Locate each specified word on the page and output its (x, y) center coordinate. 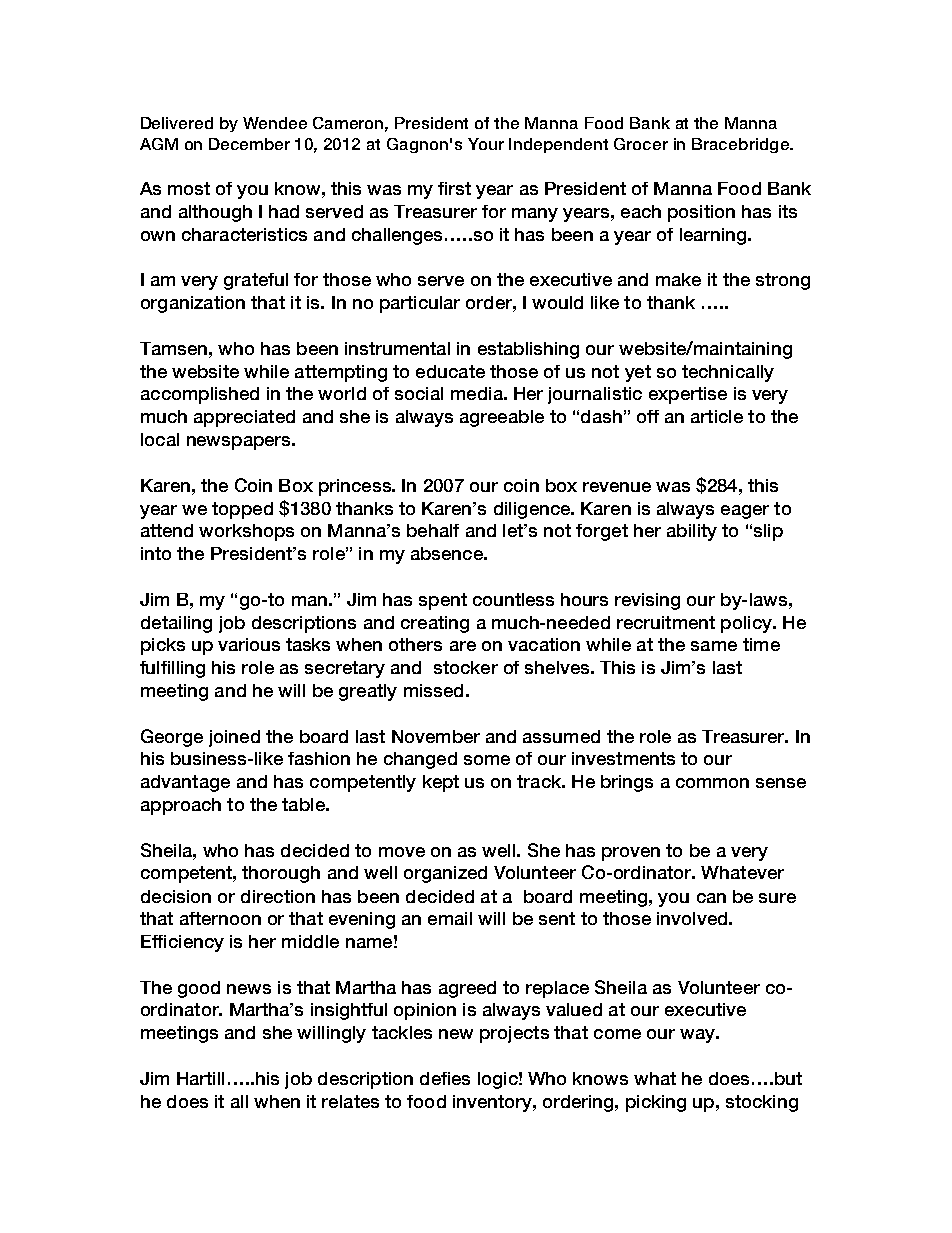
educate (450, 371)
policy (747, 624)
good (199, 989)
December (249, 144)
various (249, 644)
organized (445, 874)
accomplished (200, 395)
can (711, 898)
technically (728, 373)
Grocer (641, 144)
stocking (762, 1103)
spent (443, 601)
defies (445, 1078)
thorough (281, 874)
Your (486, 144)
